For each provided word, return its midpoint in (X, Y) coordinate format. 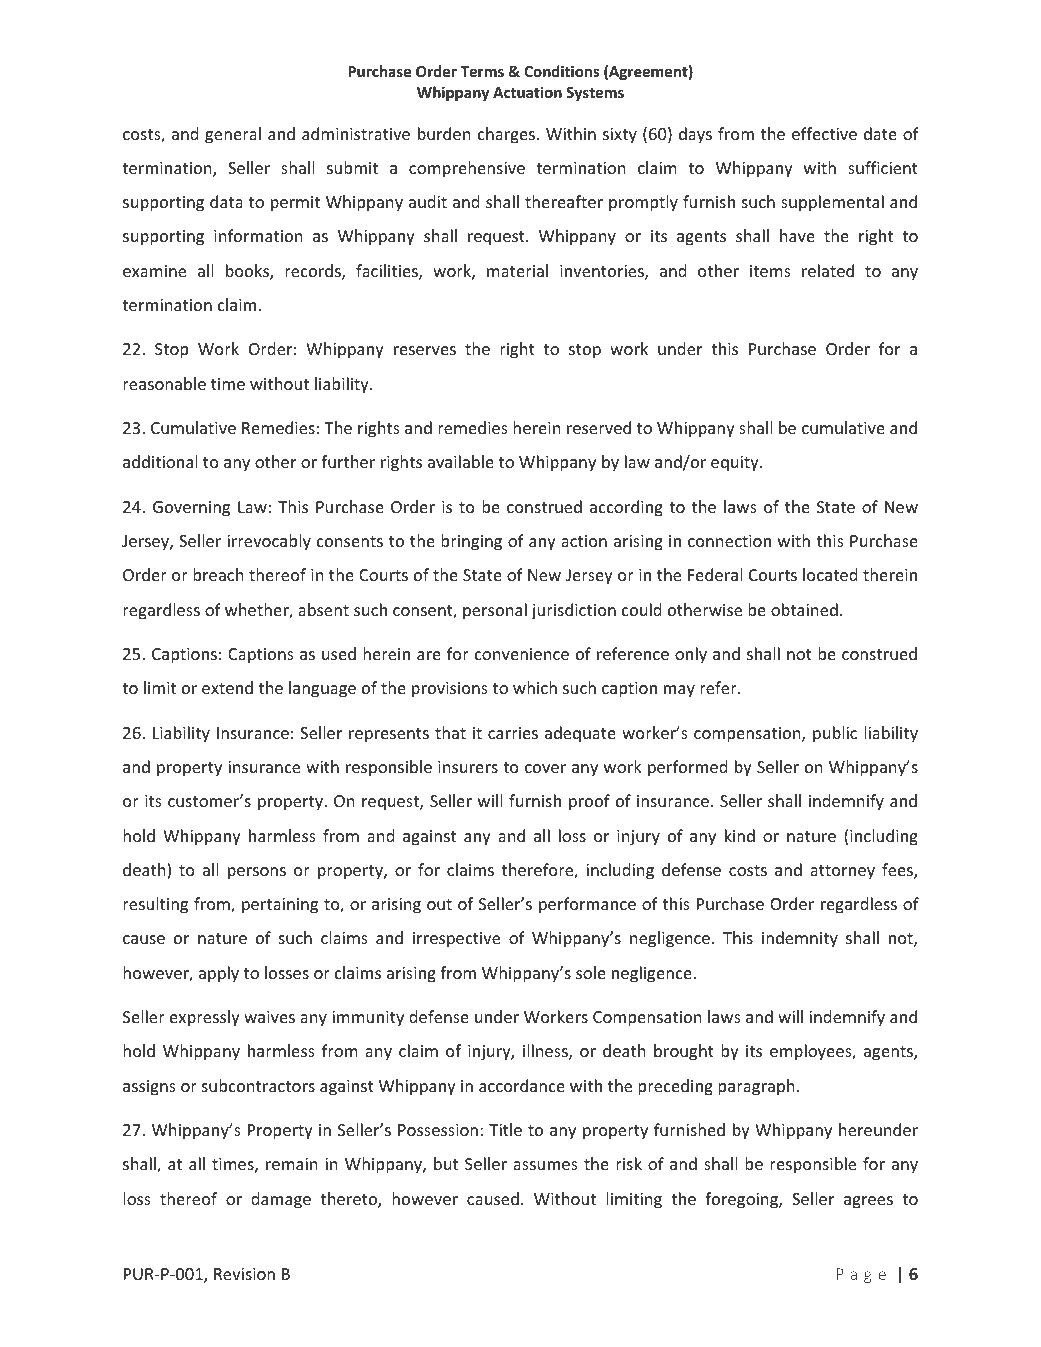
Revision (244, 1274)
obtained (804, 609)
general (233, 135)
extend (227, 687)
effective (824, 133)
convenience (522, 654)
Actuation (527, 92)
